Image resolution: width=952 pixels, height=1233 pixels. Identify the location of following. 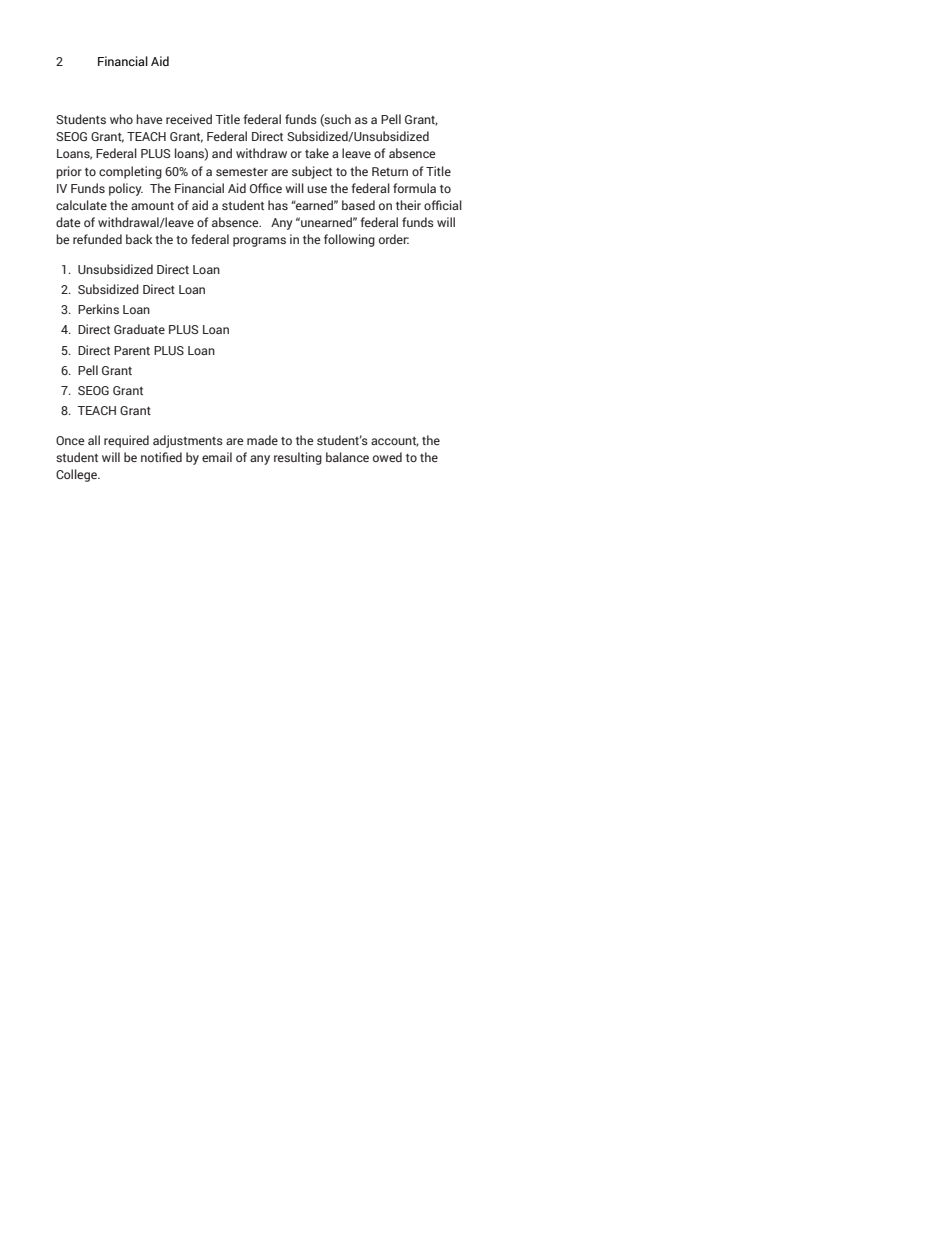
(349, 240).
